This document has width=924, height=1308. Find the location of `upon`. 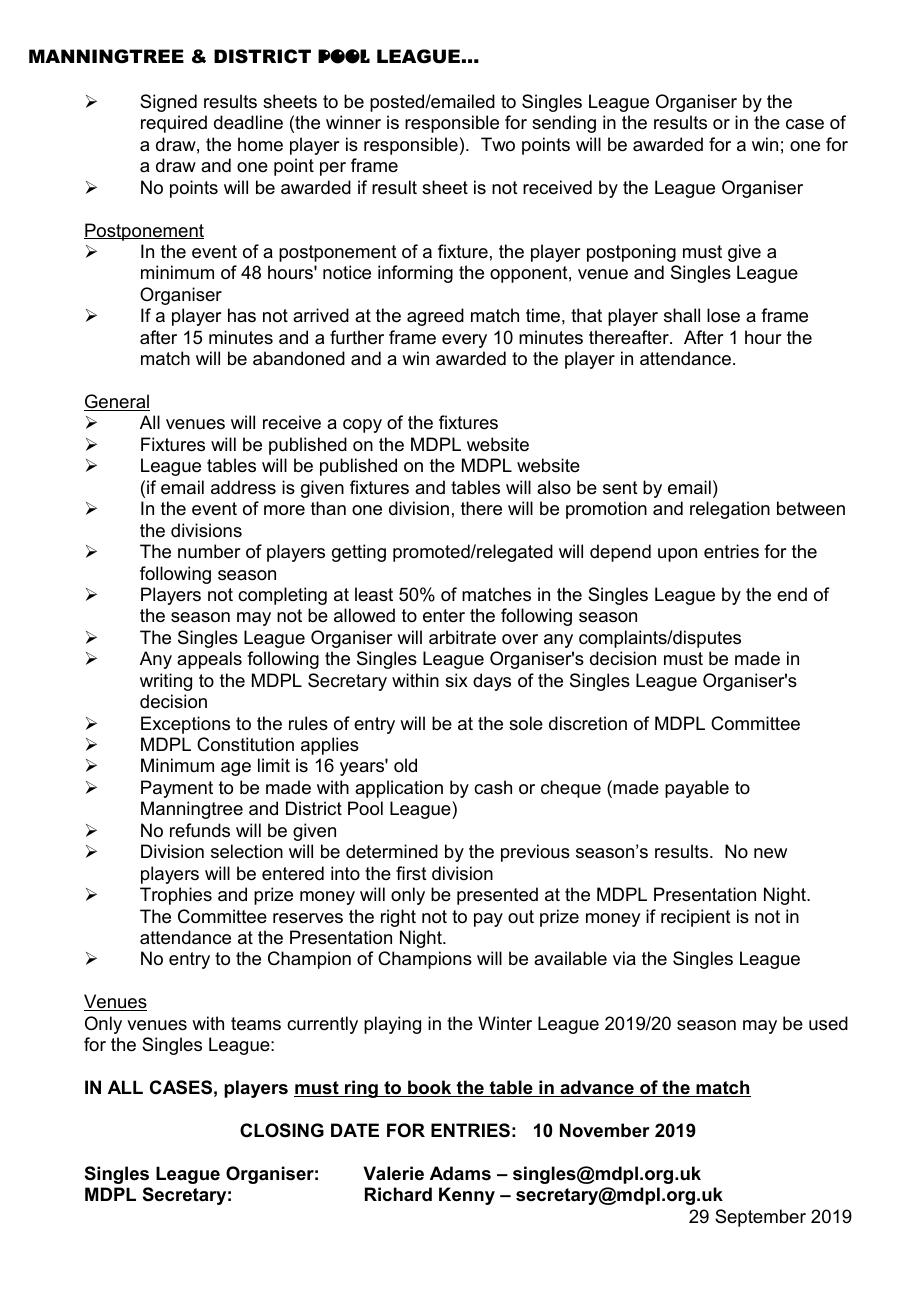

upon is located at coordinates (677, 555).
